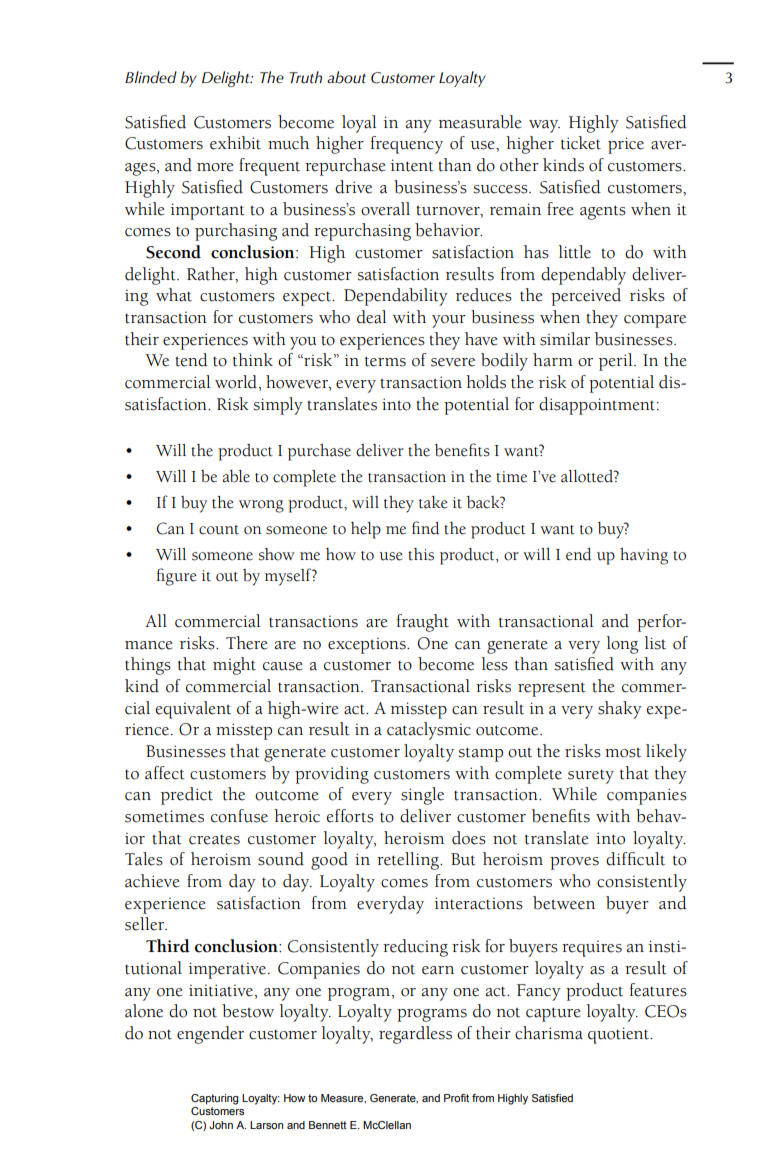 This document has width=765, height=1156. I want to click on Dependability, so click(396, 297).
